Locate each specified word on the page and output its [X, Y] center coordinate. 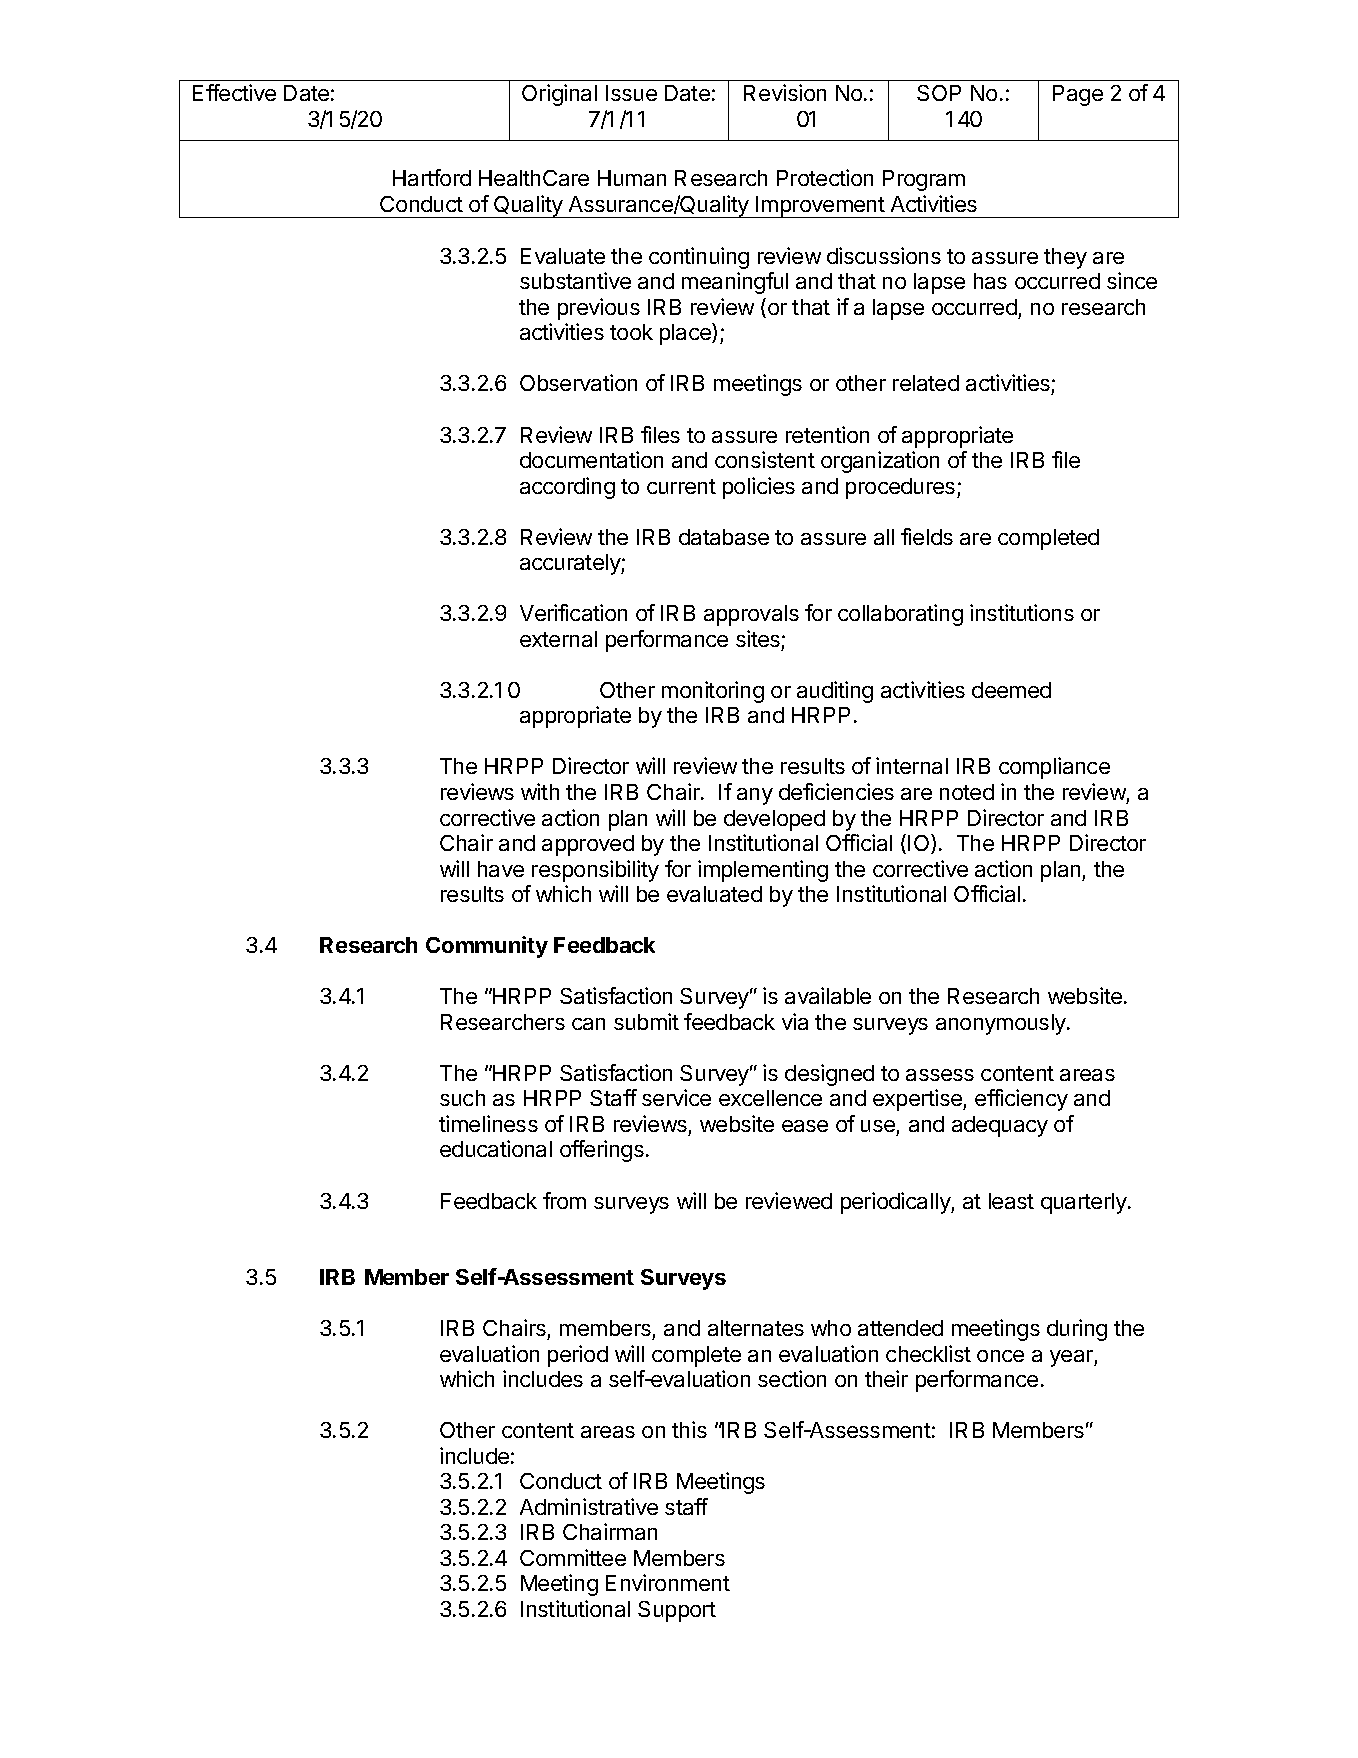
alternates [756, 1328]
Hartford [432, 177]
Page [1078, 95]
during [1077, 1330]
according [567, 488]
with [540, 791]
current [681, 486]
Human [632, 178]
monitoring [713, 692]
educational [496, 1148]
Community [487, 947]
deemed [1011, 690]
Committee [573, 1557]
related [926, 383]
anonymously [1002, 1024]
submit [646, 1021]
